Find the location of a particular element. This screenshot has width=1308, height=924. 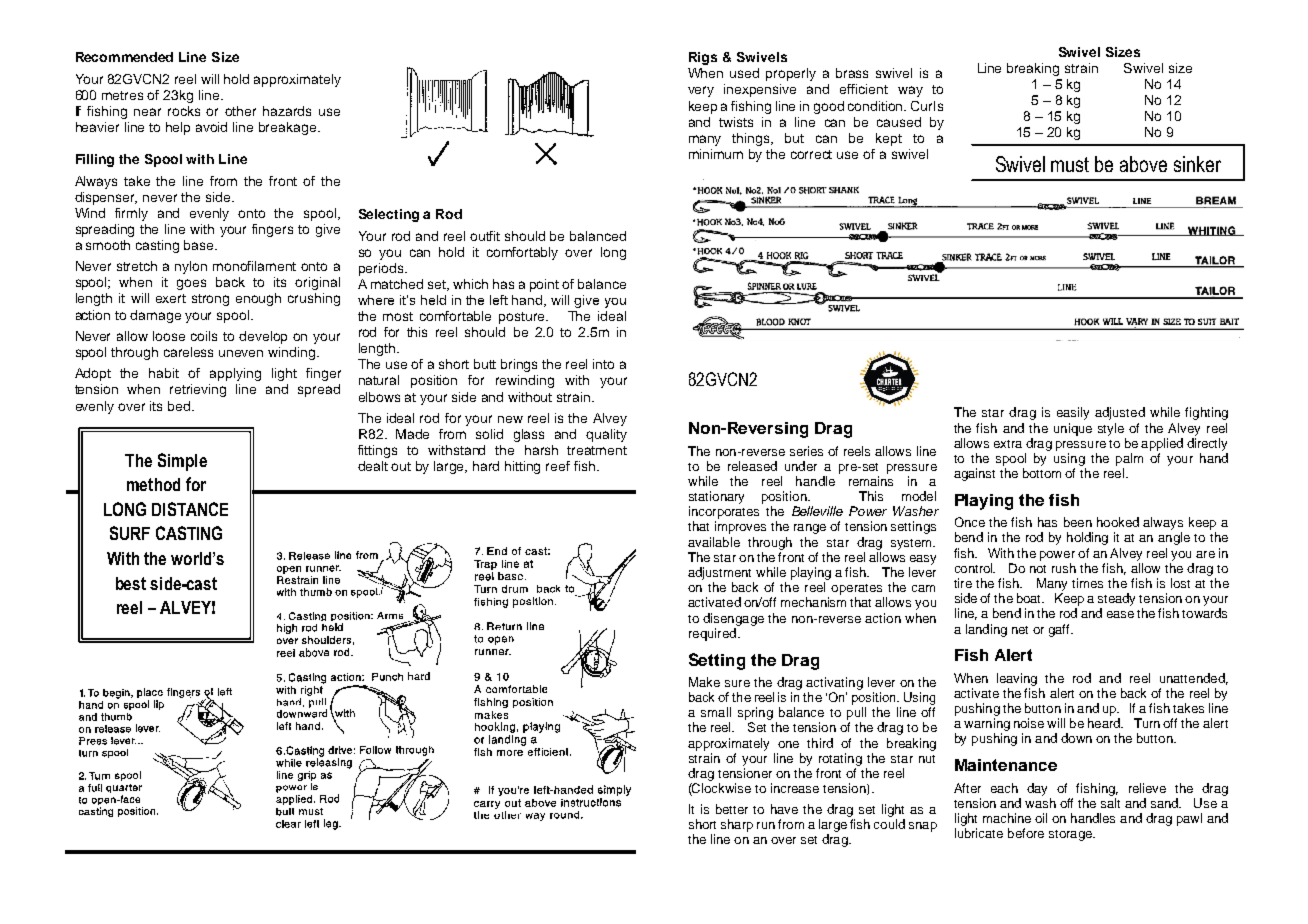

easily is located at coordinates (1073, 413).
